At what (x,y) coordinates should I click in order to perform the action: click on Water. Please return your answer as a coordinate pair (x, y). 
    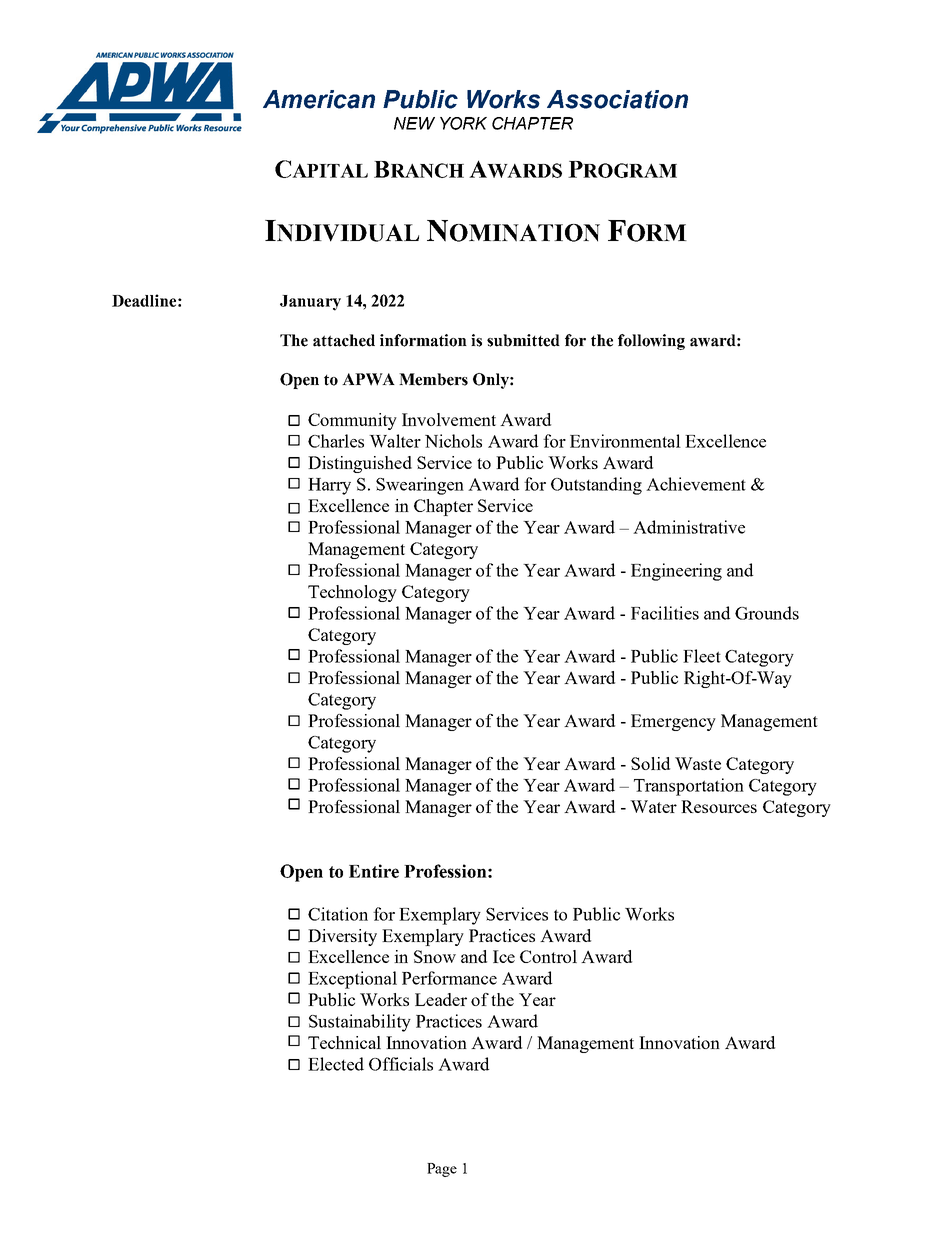
    Looking at the image, I should click on (653, 806).
